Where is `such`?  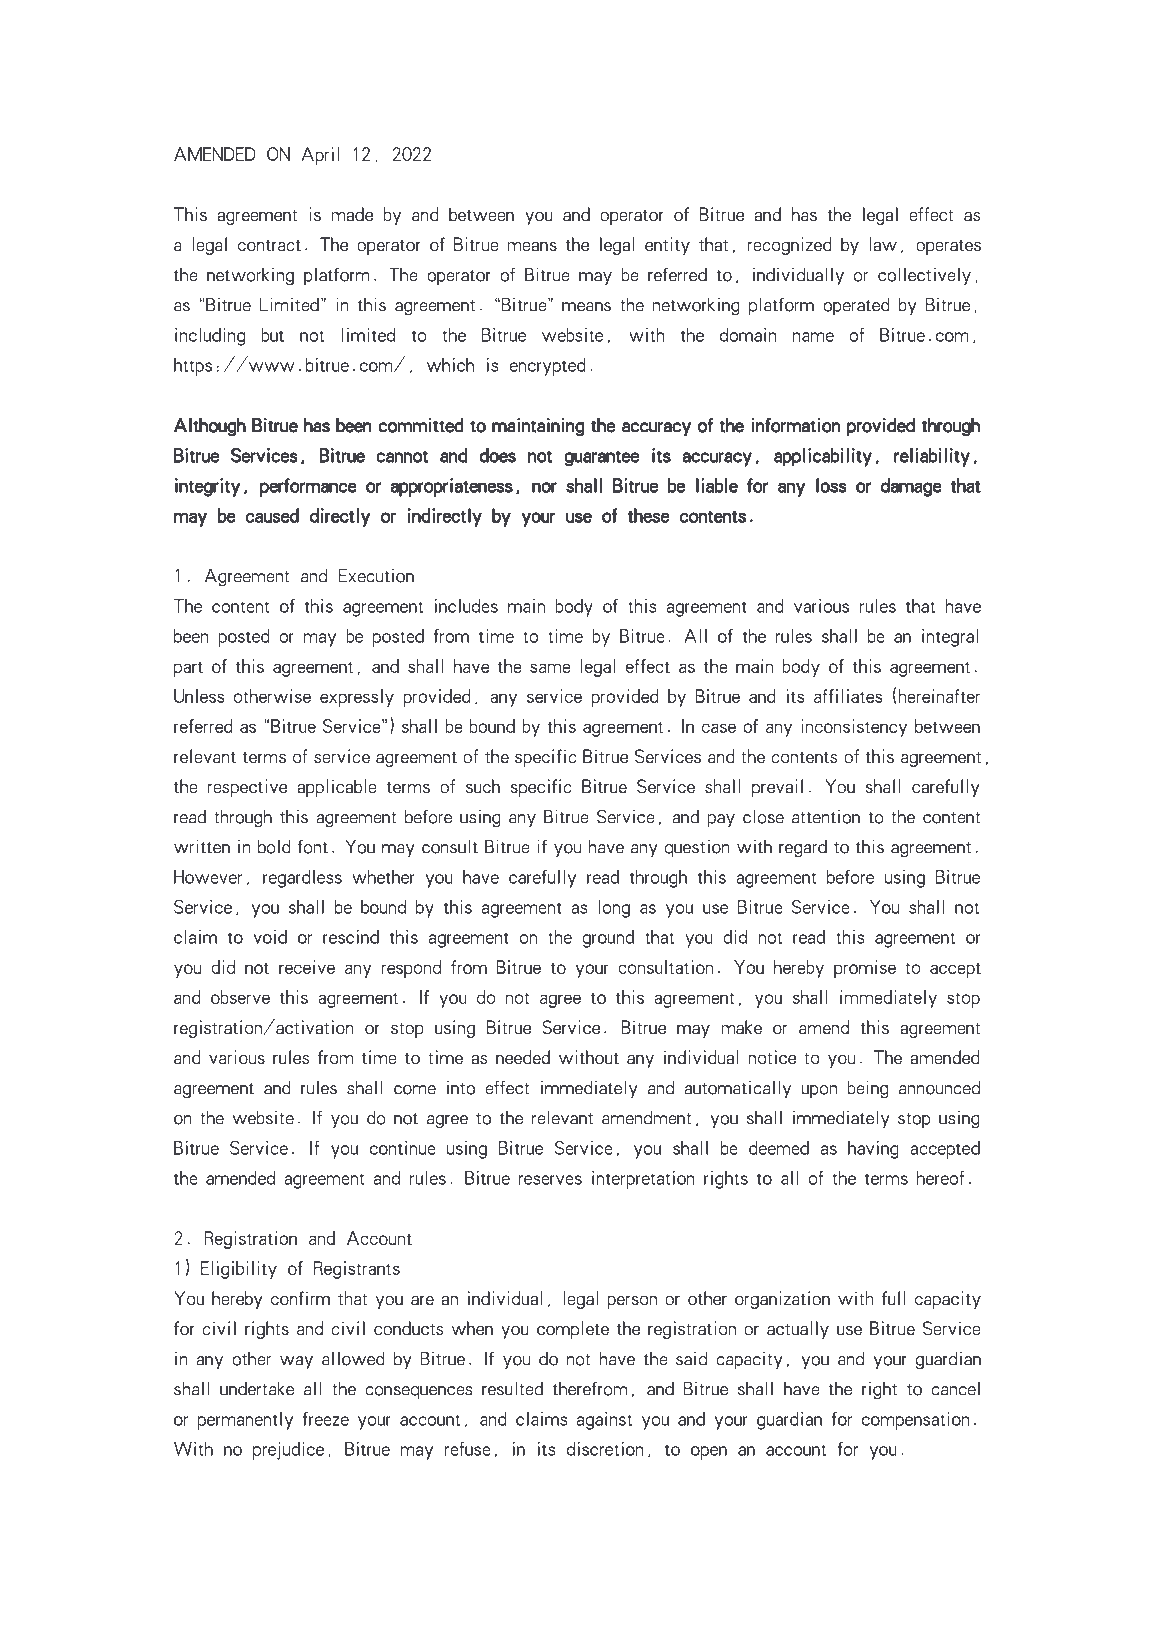
such is located at coordinates (483, 786).
